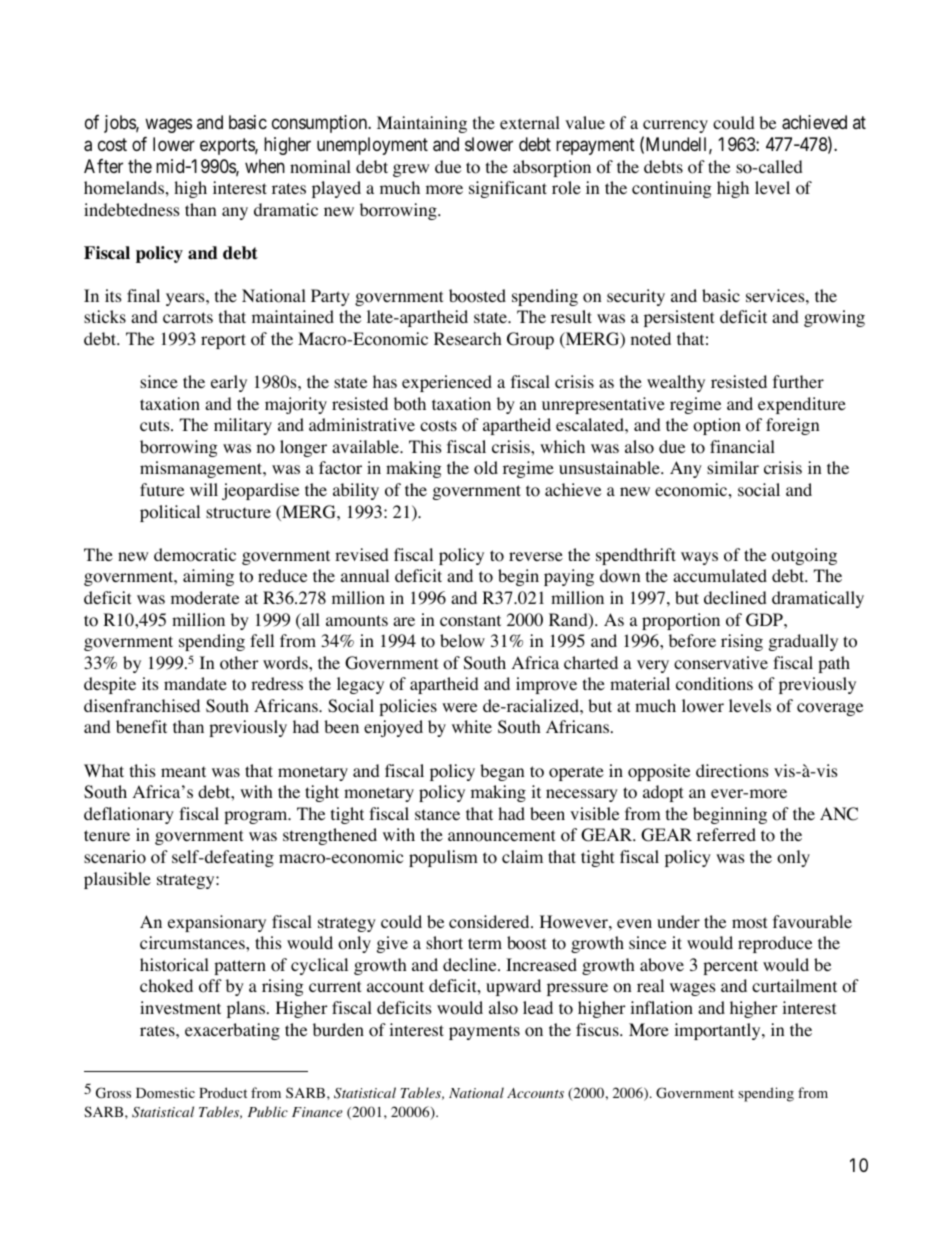 This image has height=1233, width=952. I want to click on payments, so click(484, 1032).
